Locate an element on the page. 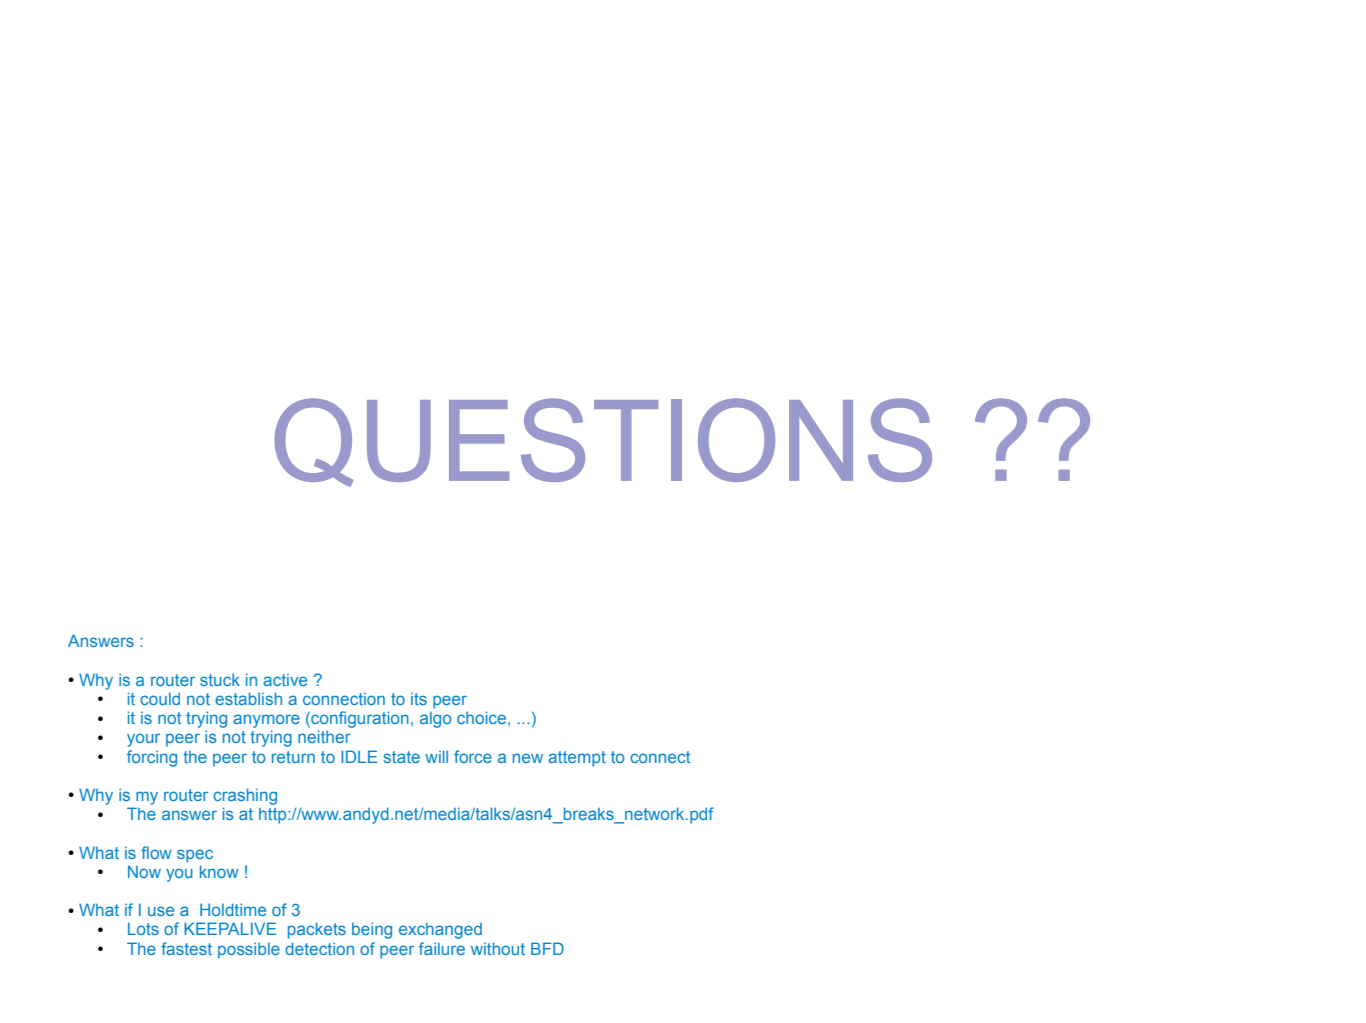  stuck is located at coordinates (220, 679).
